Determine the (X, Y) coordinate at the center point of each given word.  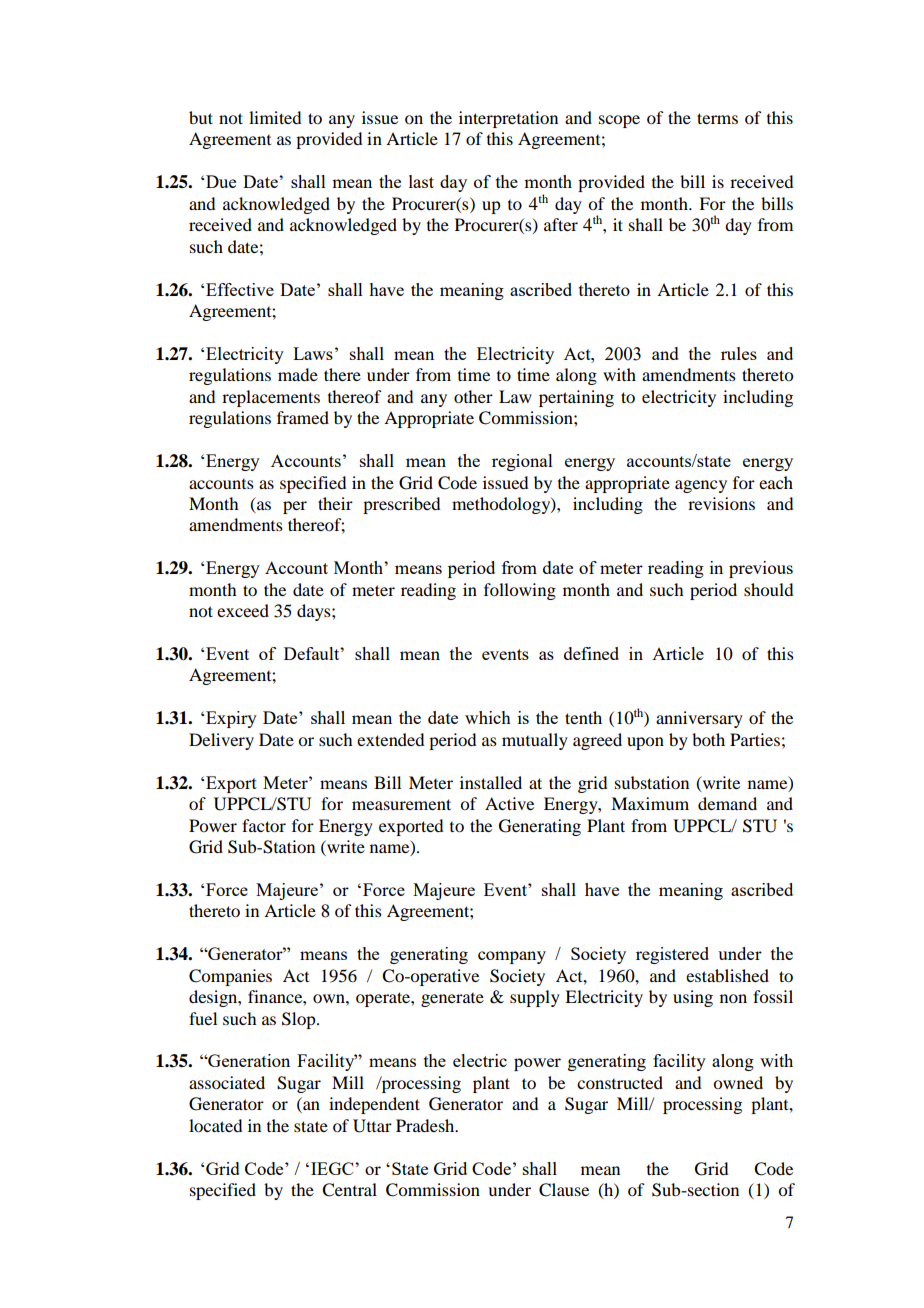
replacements (271, 398)
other (473, 396)
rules (739, 353)
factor (264, 825)
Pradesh (426, 1125)
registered (672, 955)
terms (717, 118)
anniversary (699, 719)
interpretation (508, 119)
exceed (243, 610)
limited (275, 117)
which (488, 717)
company (512, 957)
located (215, 1125)
